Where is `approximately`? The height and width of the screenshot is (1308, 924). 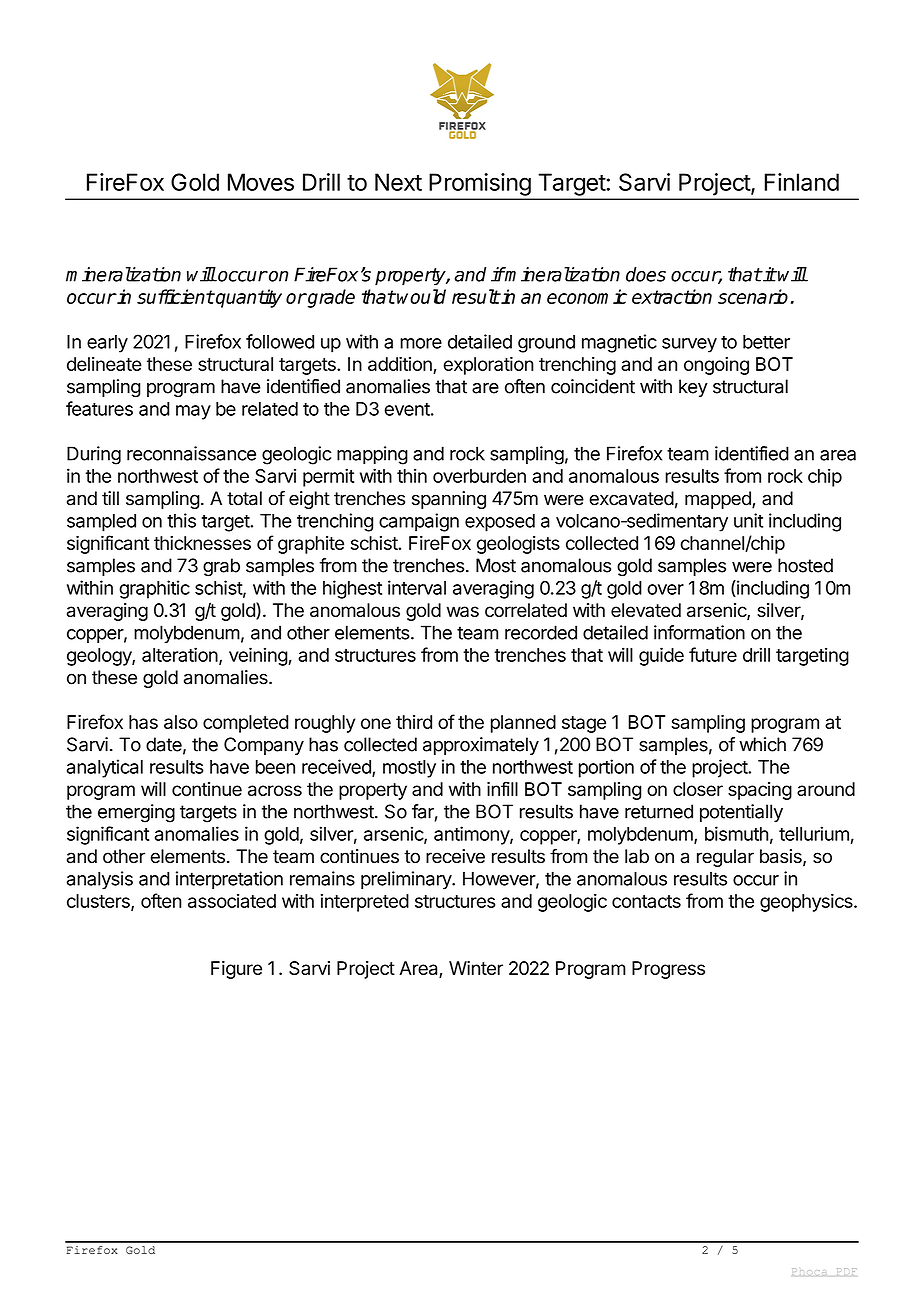
approximately is located at coordinates (481, 746).
